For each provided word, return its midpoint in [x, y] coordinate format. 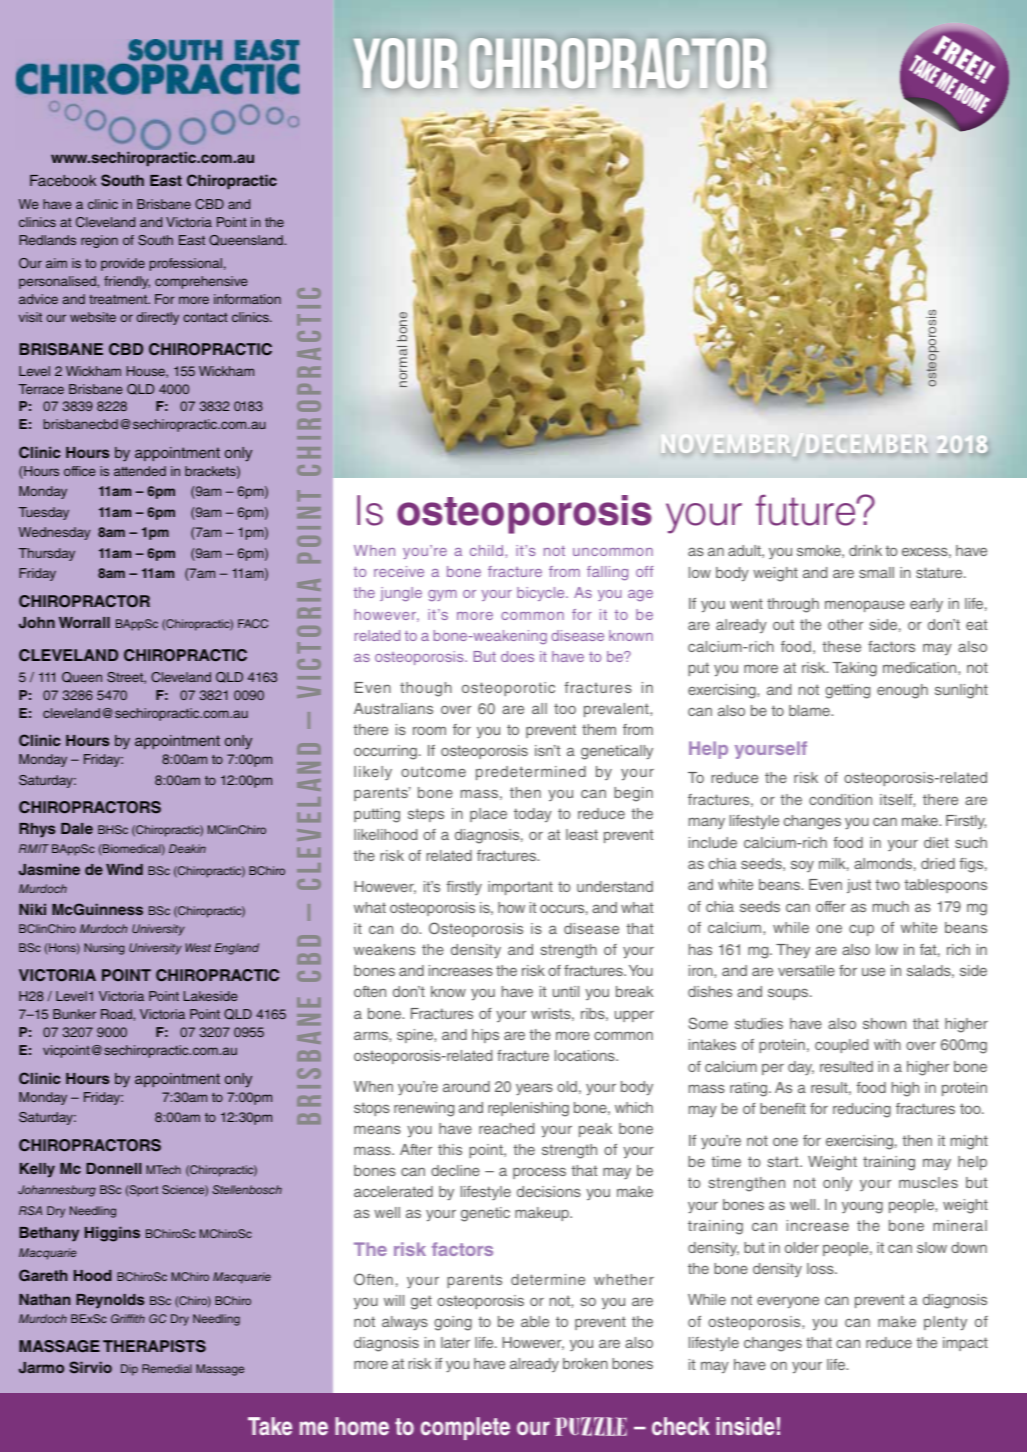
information [247, 299]
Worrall [84, 622]
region [99, 241]
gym [442, 595]
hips [485, 1036]
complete [465, 1428]
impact [965, 1344]
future [807, 510]
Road [117, 1014]
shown [884, 1023]
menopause [865, 606]
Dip [129, 1370]
